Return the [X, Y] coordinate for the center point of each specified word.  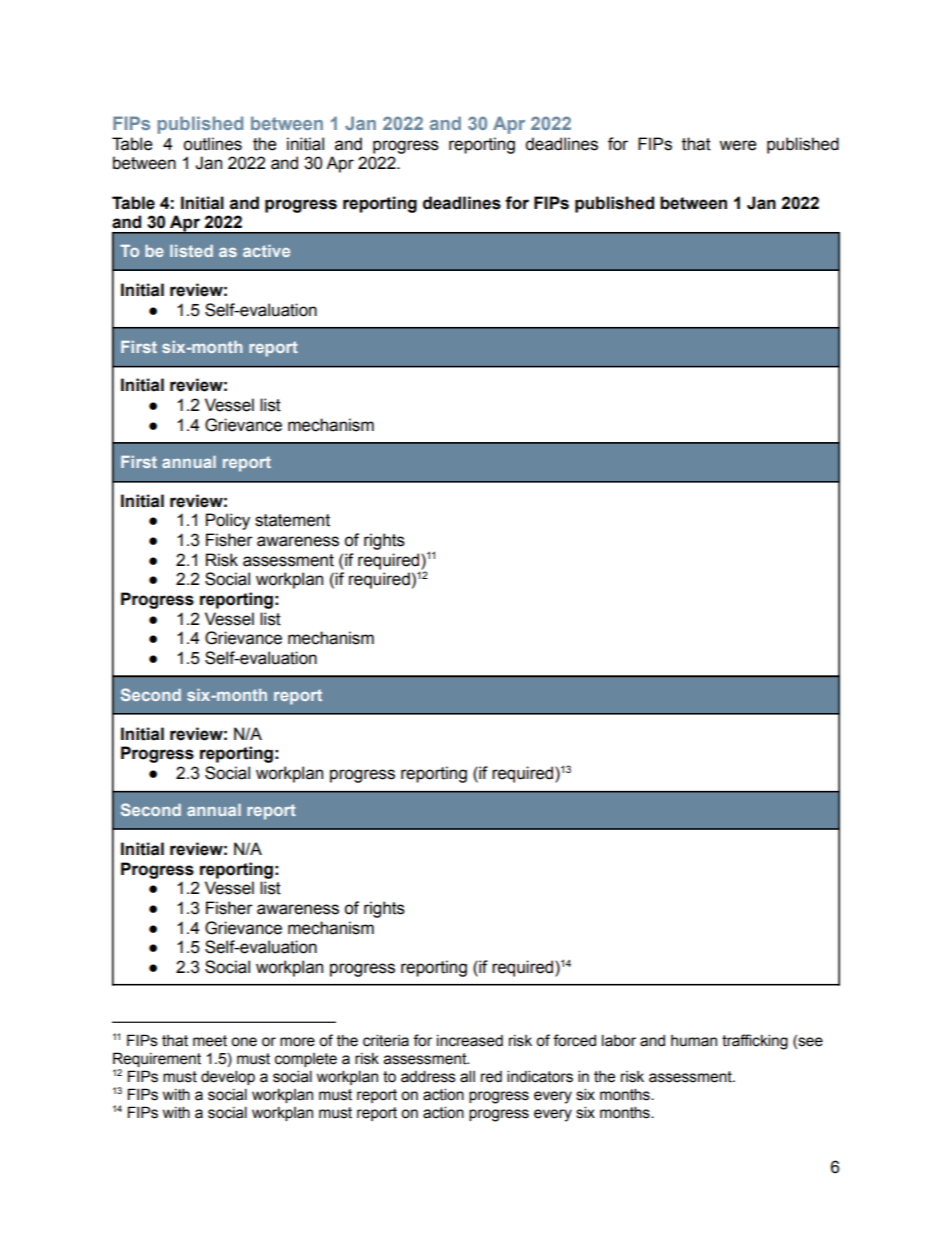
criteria [386, 1040]
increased [470, 1041]
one [244, 1042]
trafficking [755, 1042]
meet [210, 1041]
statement [292, 520]
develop [228, 1077]
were [738, 145]
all [467, 1076]
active [266, 251]
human [694, 1041]
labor [619, 1040]
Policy [228, 521]
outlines [212, 144]
